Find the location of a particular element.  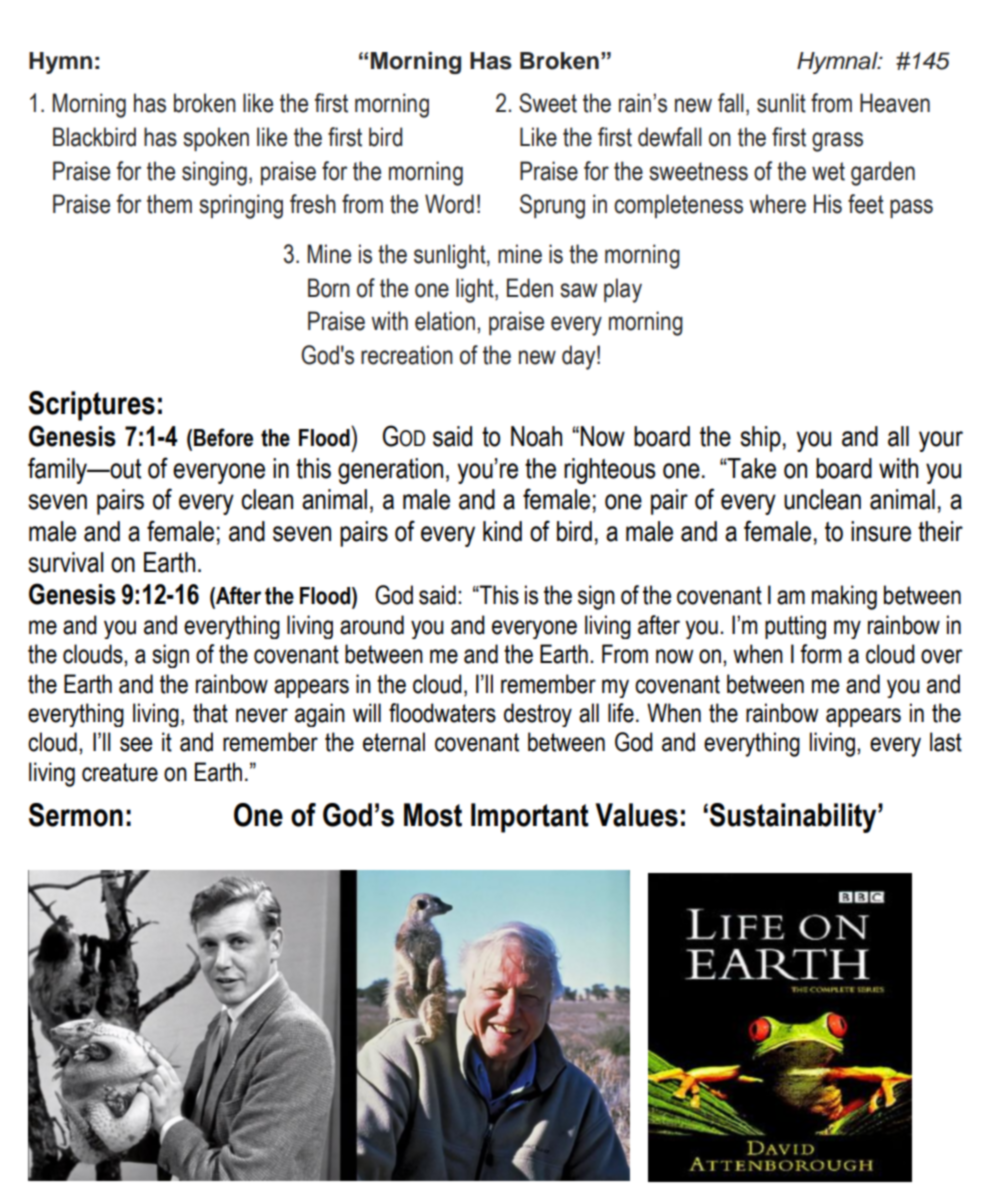

making is located at coordinates (844, 597).
